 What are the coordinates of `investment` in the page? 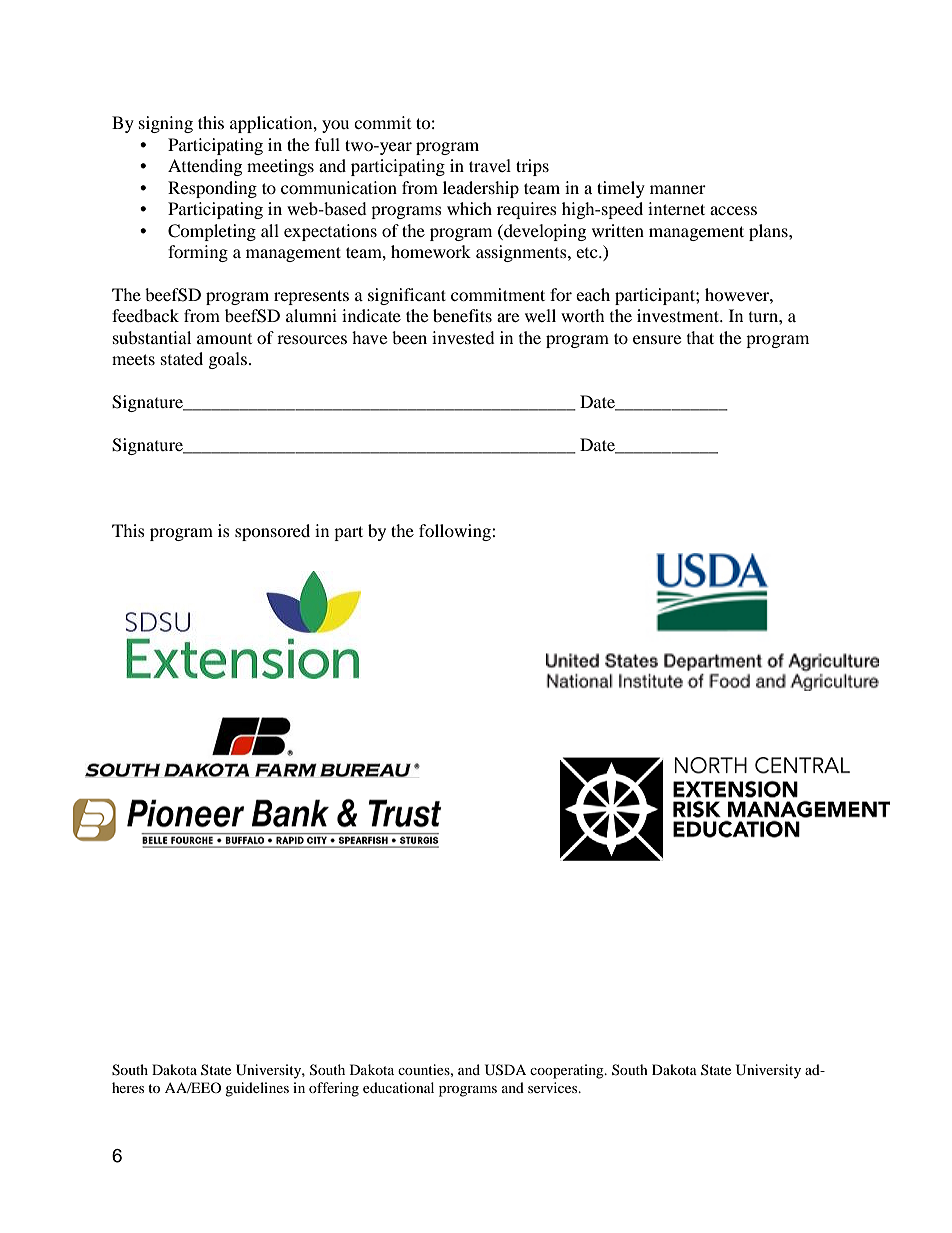 It's located at (679, 315).
